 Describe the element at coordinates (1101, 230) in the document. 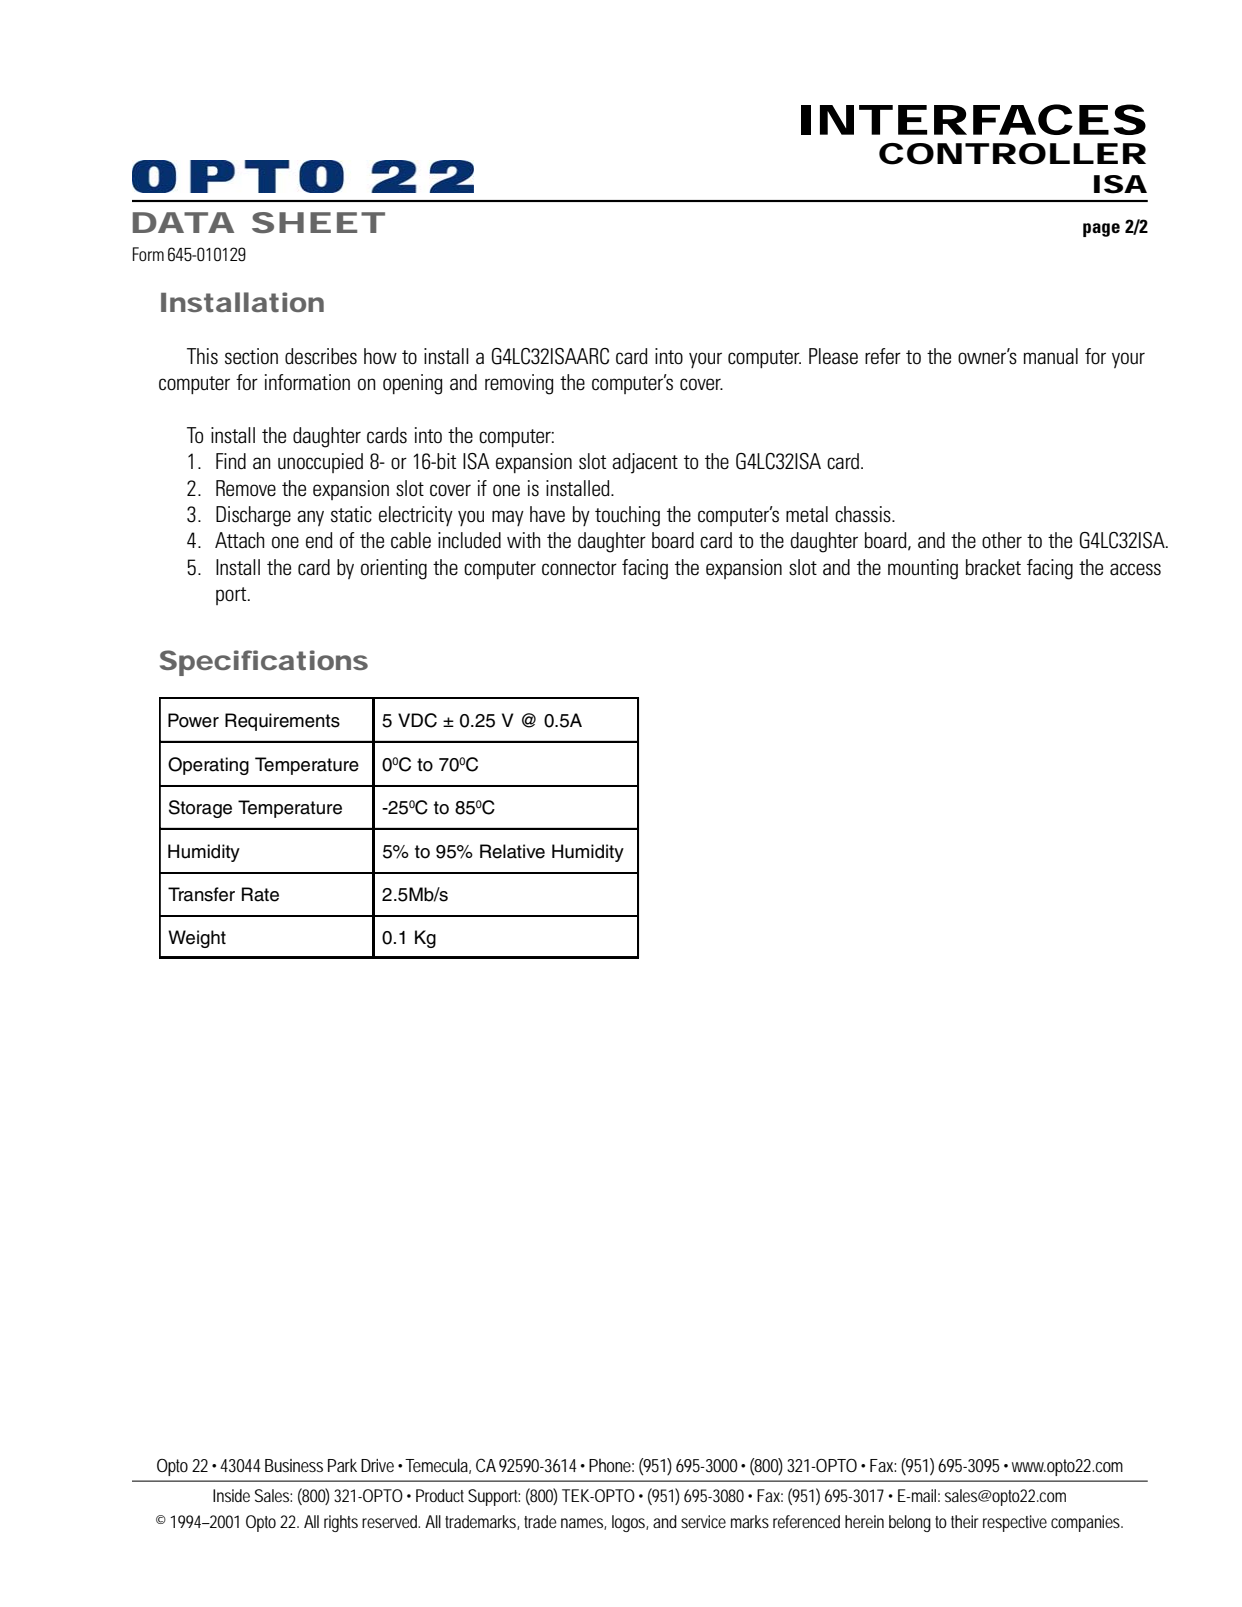

I see `page` at that location.
